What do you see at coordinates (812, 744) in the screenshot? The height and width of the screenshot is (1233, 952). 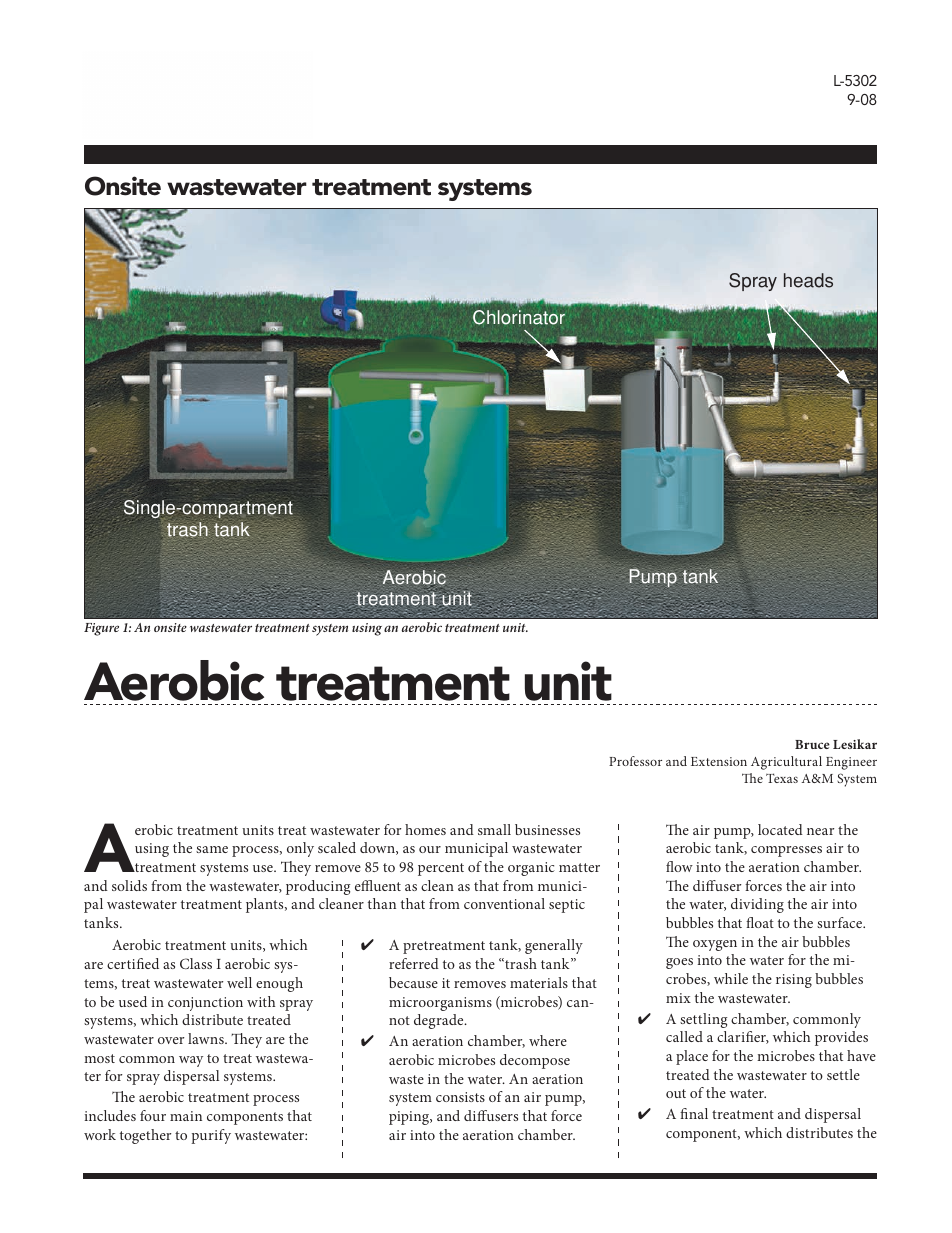 I see `Bruce` at bounding box center [812, 744].
